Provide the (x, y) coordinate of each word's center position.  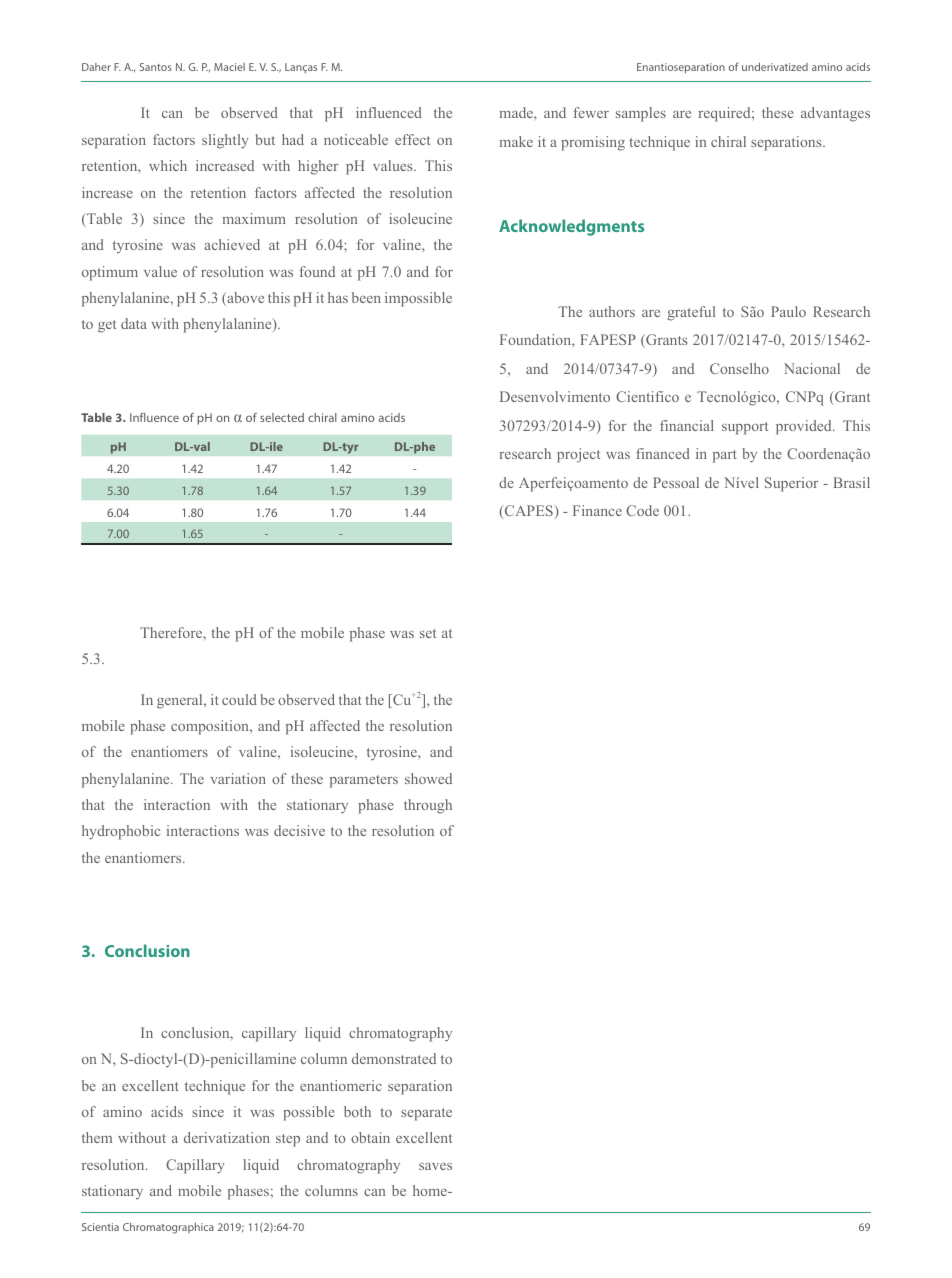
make (516, 141)
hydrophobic (121, 832)
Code (642, 510)
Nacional (812, 368)
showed (428, 778)
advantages (835, 114)
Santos (155, 67)
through (428, 806)
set (428, 633)
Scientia (100, 1227)
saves (435, 1166)
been (366, 297)
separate (426, 1114)
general (181, 701)
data (134, 323)
